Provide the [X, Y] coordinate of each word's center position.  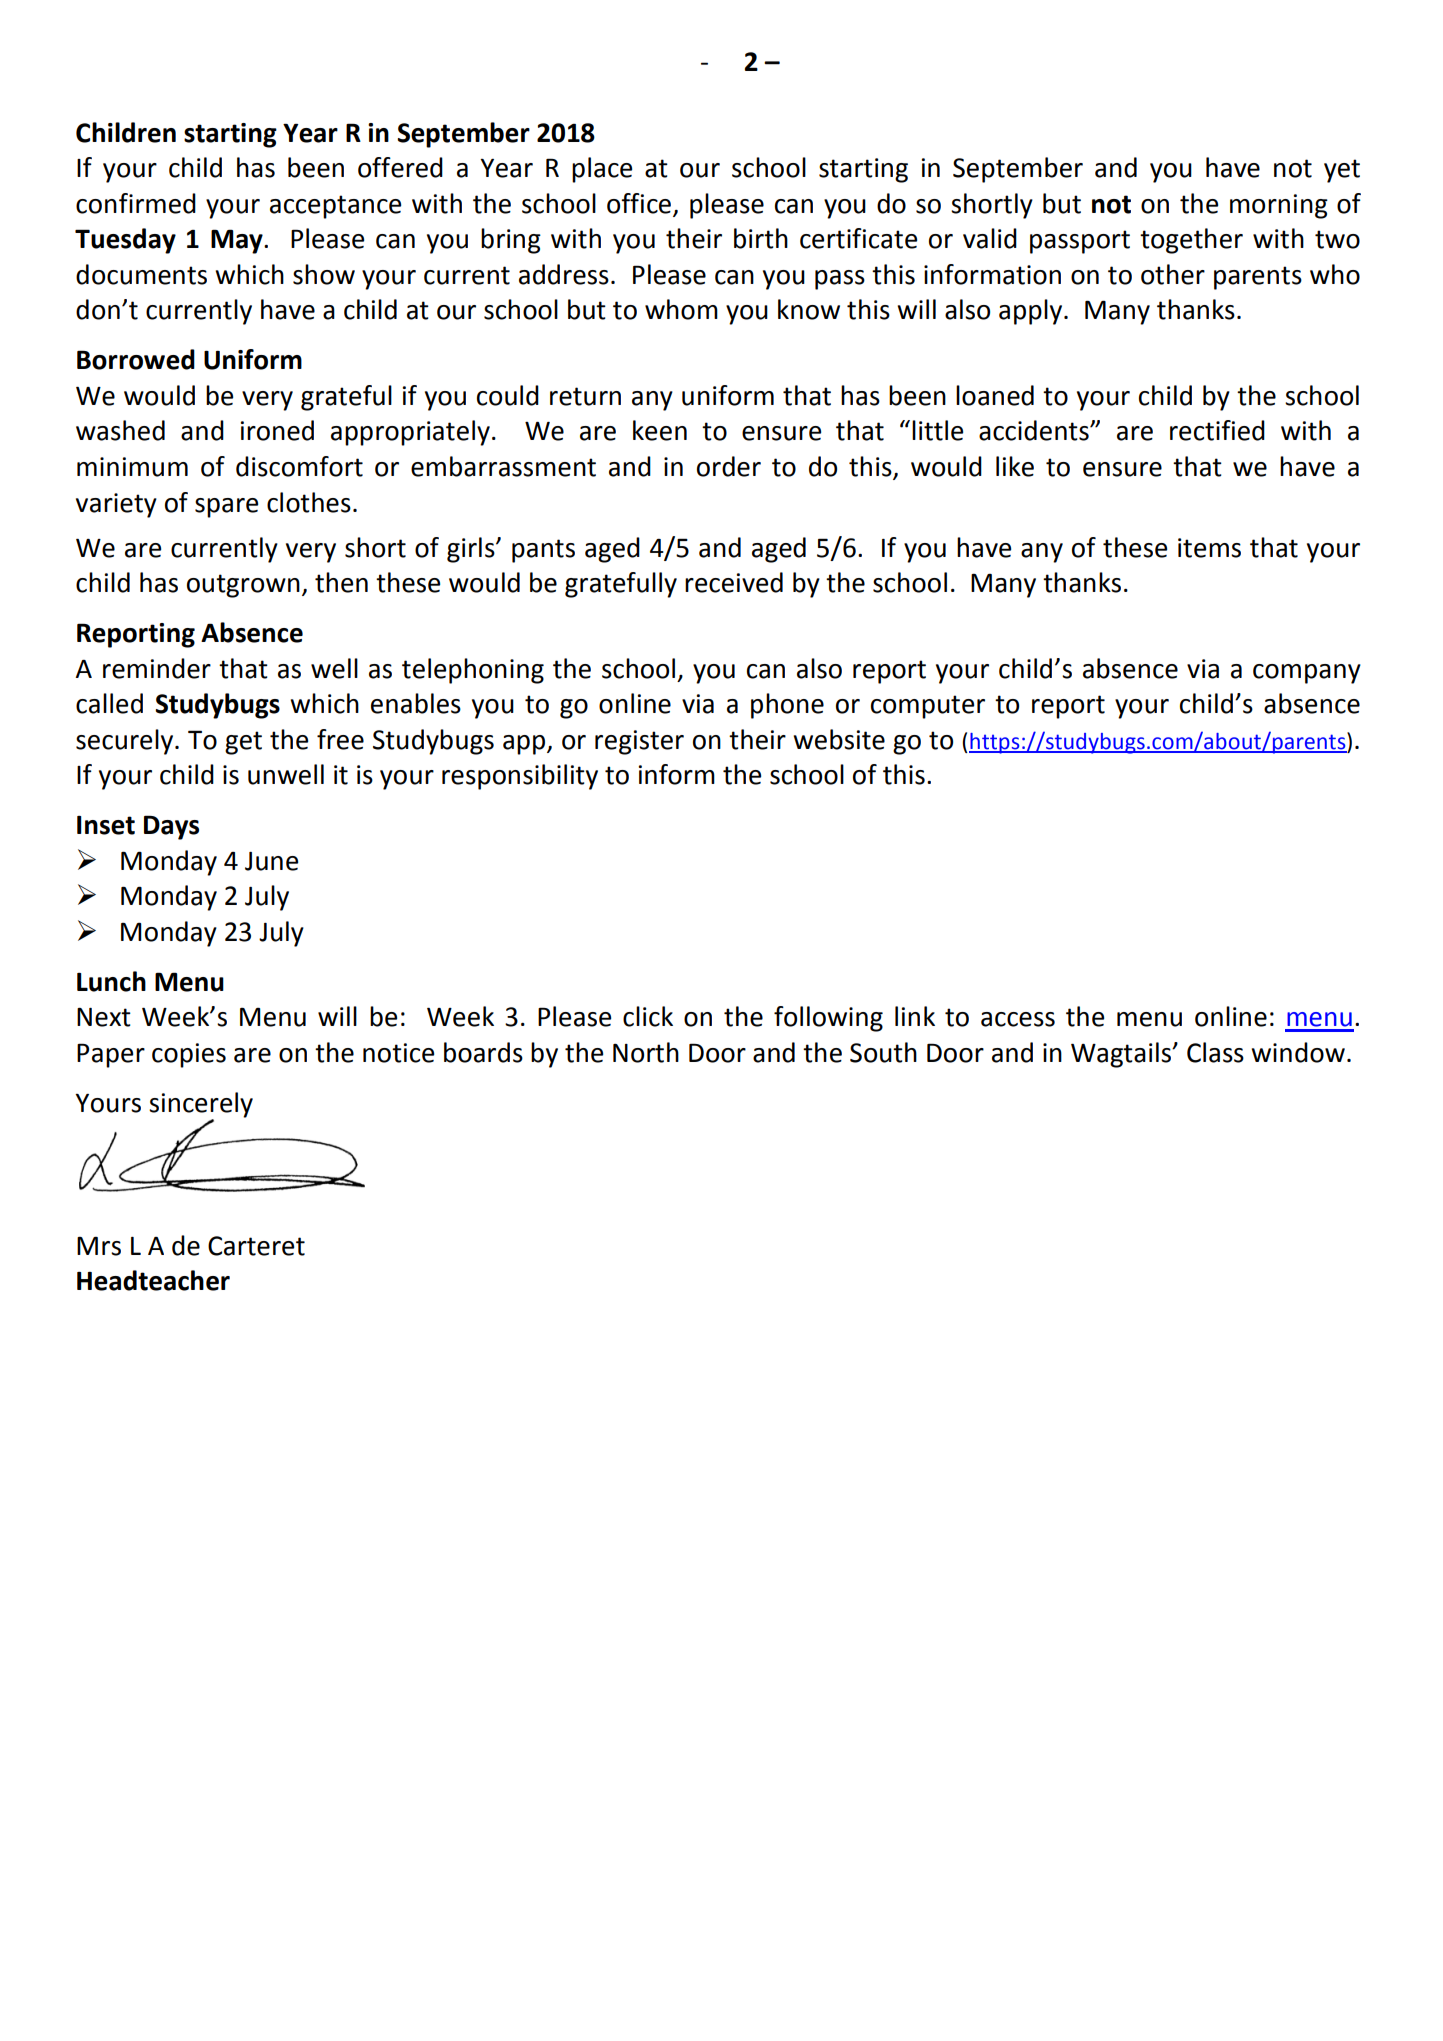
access [1018, 1019]
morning [1279, 206]
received [734, 582]
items [1209, 548]
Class [1215, 1052]
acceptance [335, 207]
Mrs [99, 1246]
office [640, 204]
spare [226, 508]
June [271, 861]
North [646, 1052]
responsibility [520, 777]
